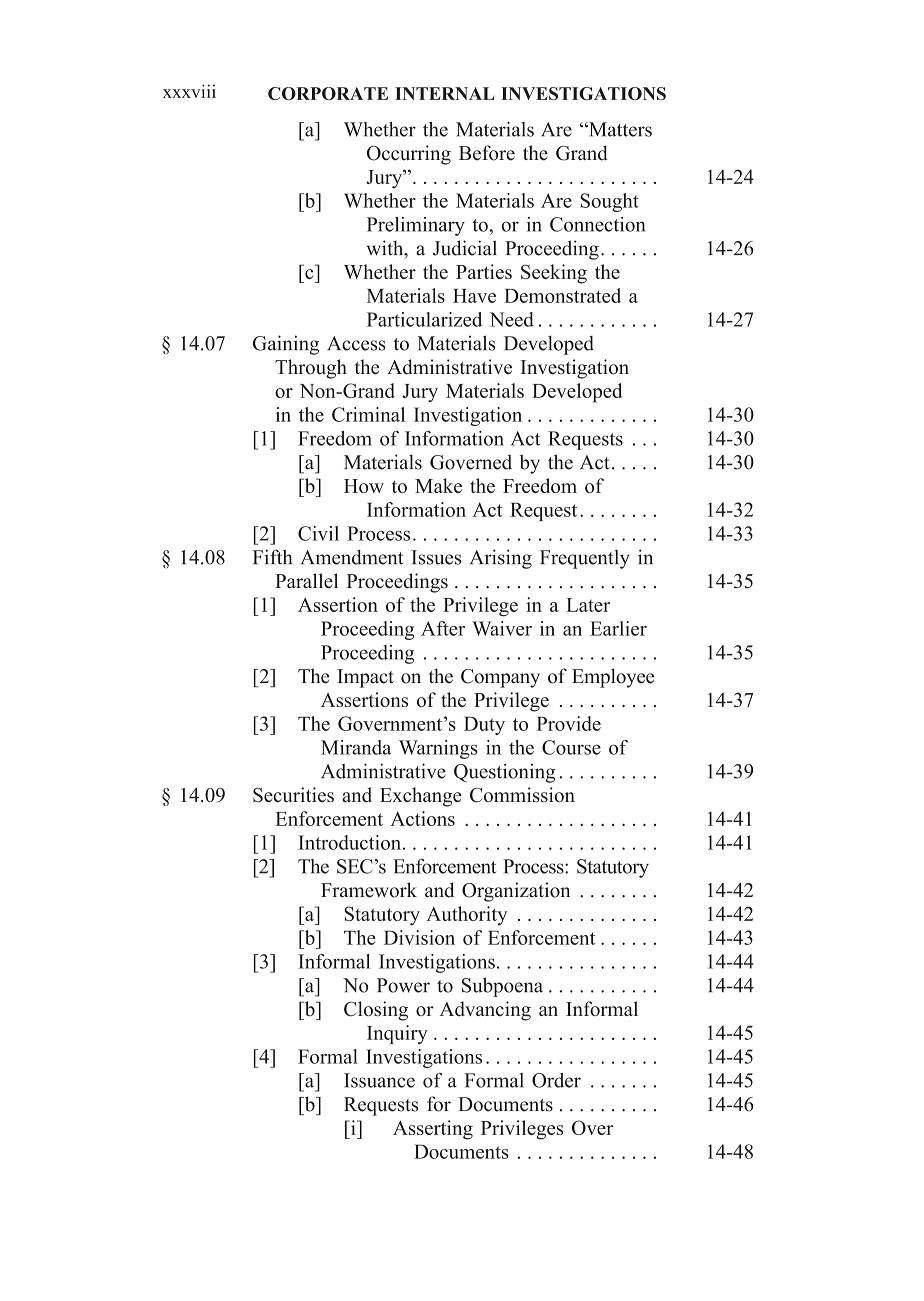  I want to click on Commission, so click(522, 795).
